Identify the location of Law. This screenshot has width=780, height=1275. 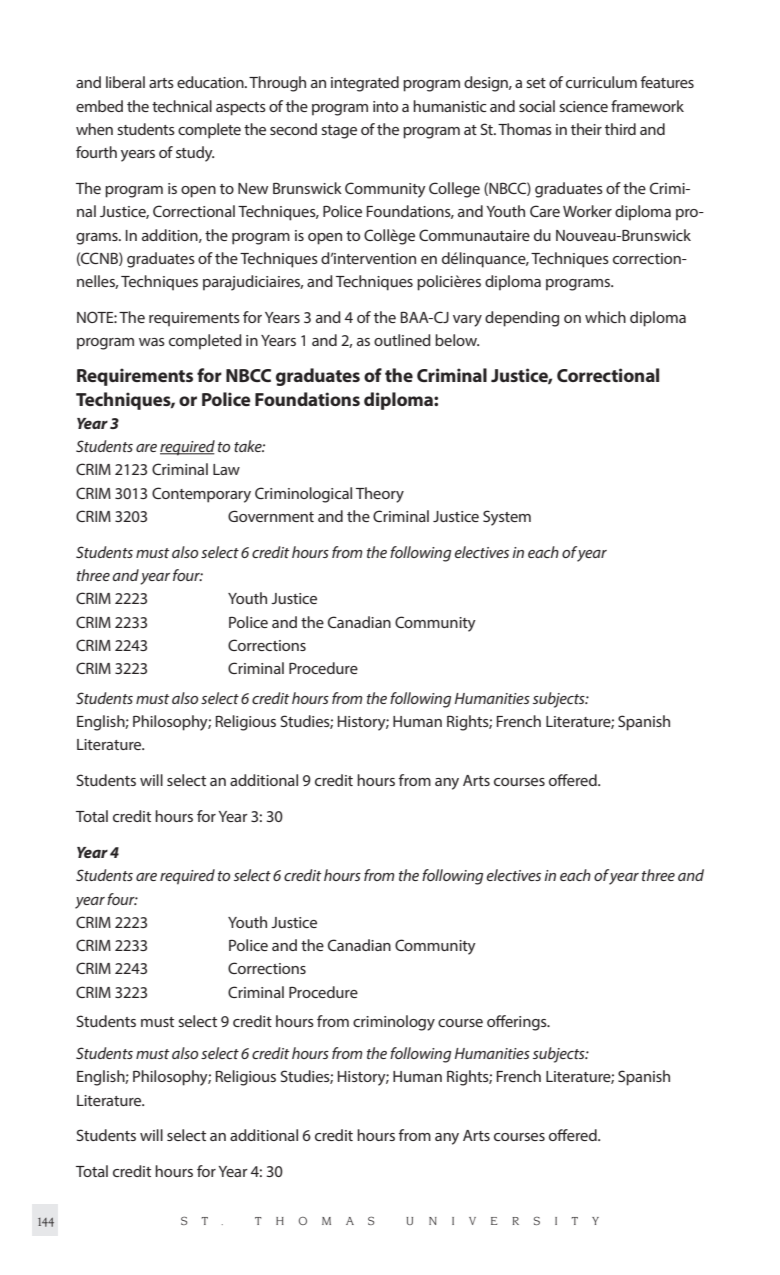
(226, 469).
